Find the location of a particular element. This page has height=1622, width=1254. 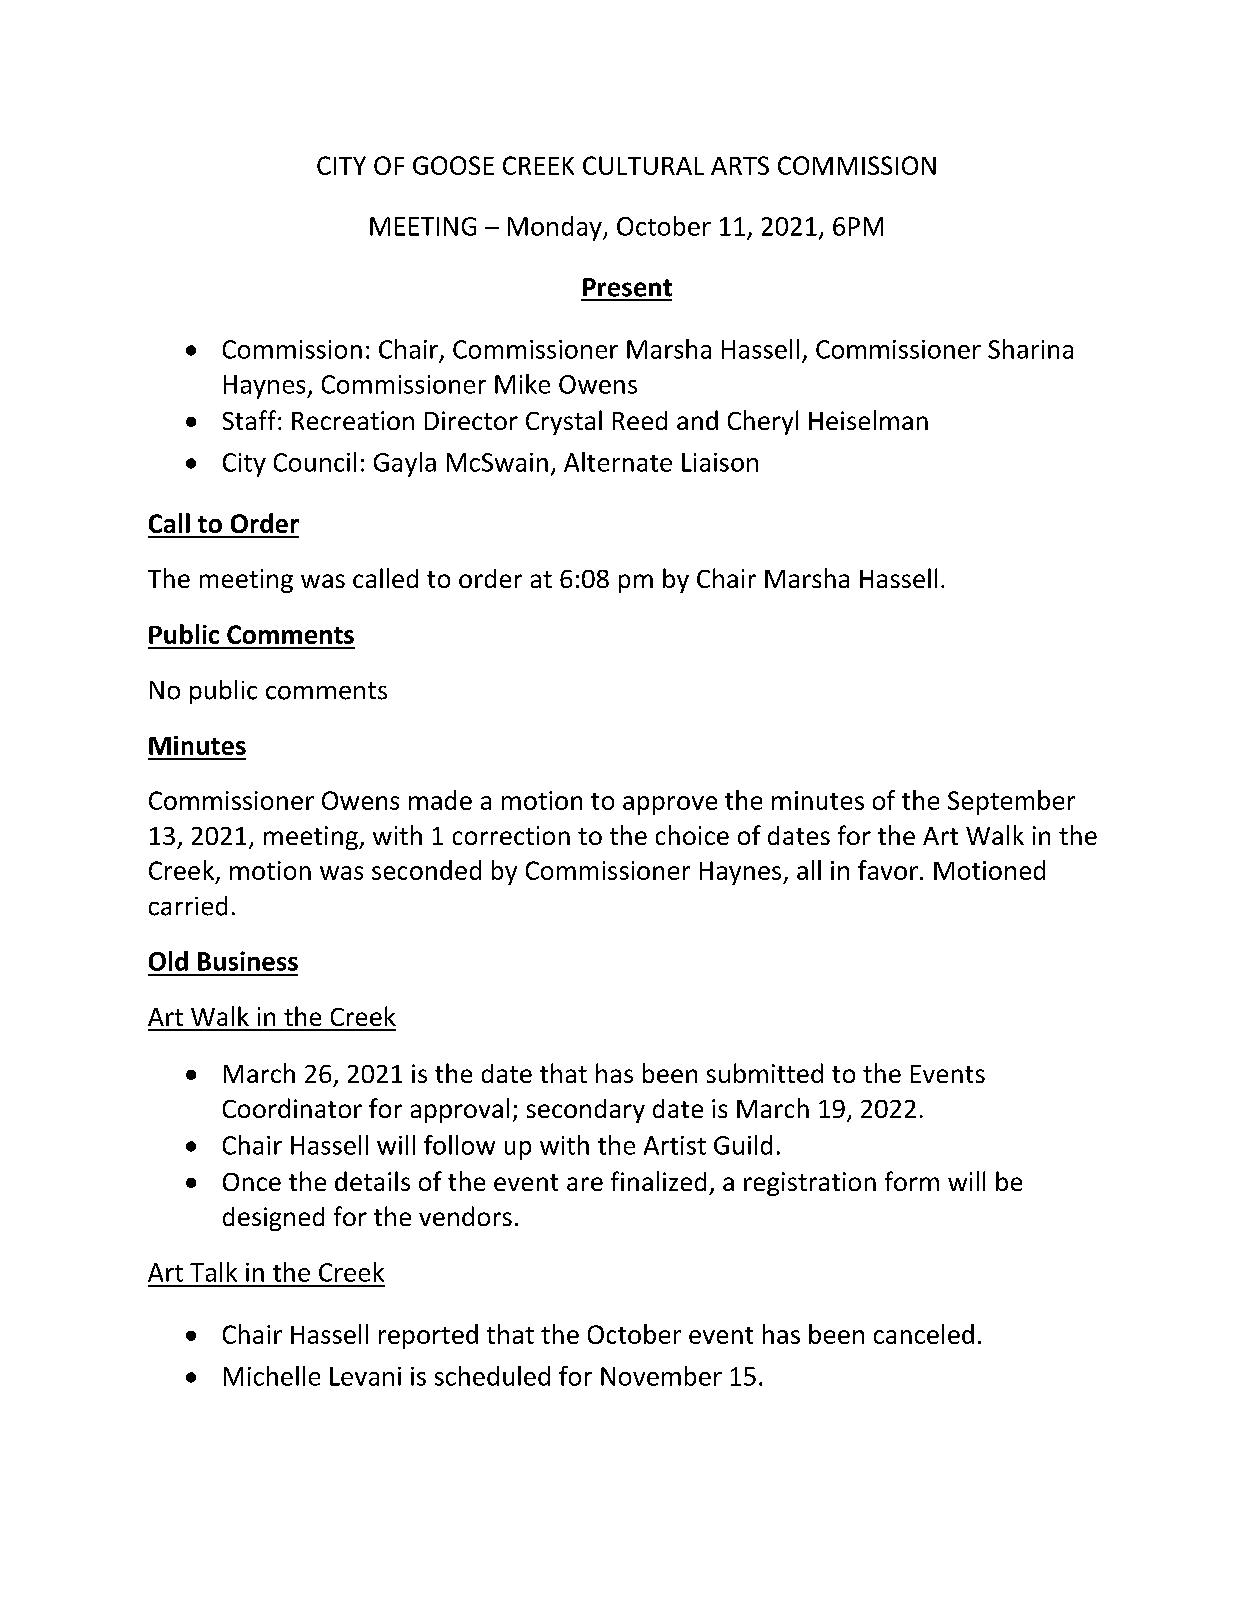

Alternate is located at coordinates (618, 462).
